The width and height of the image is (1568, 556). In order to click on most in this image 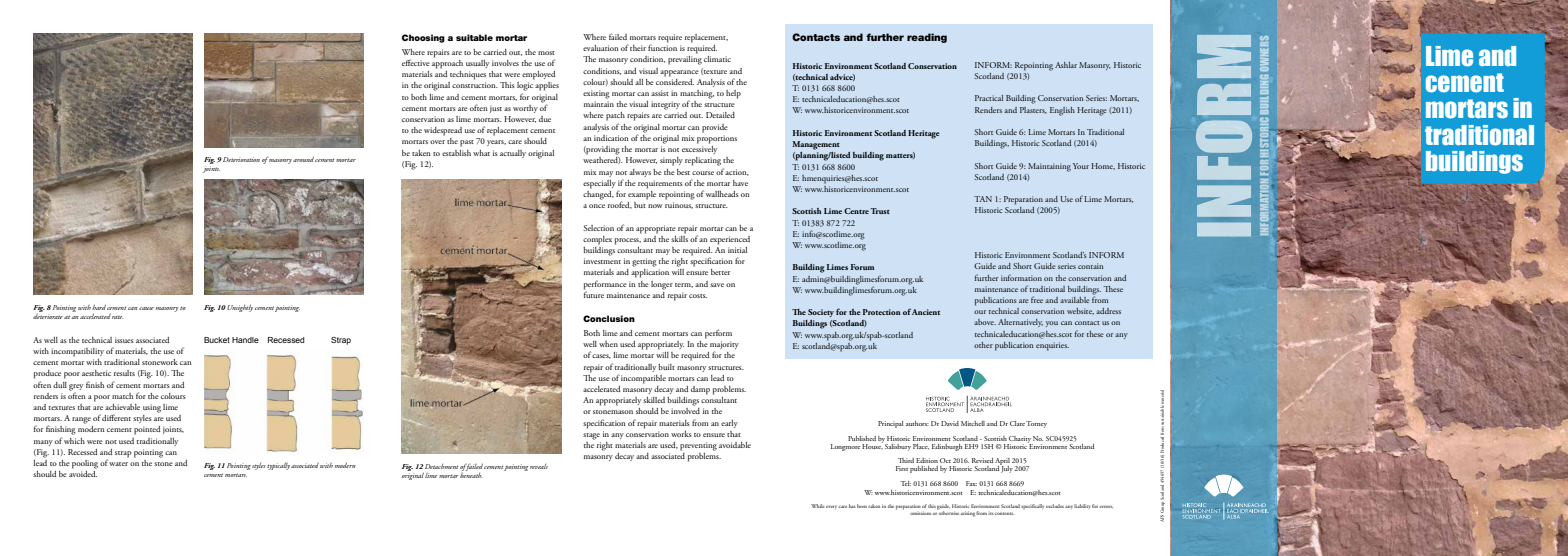, I will do `click(546, 53)`.
